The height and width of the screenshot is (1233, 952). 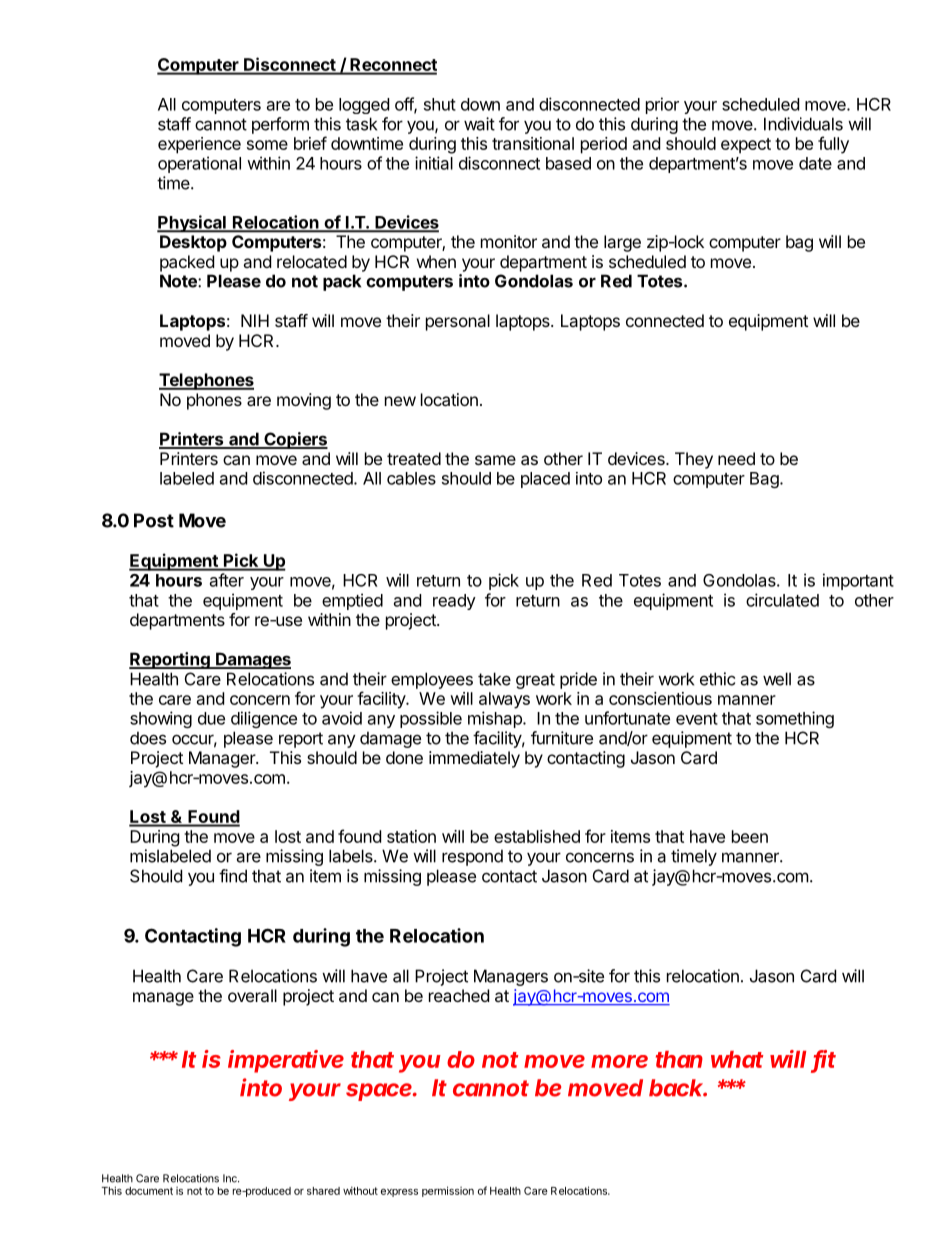 I want to click on Copiers, so click(x=295, y=440).
